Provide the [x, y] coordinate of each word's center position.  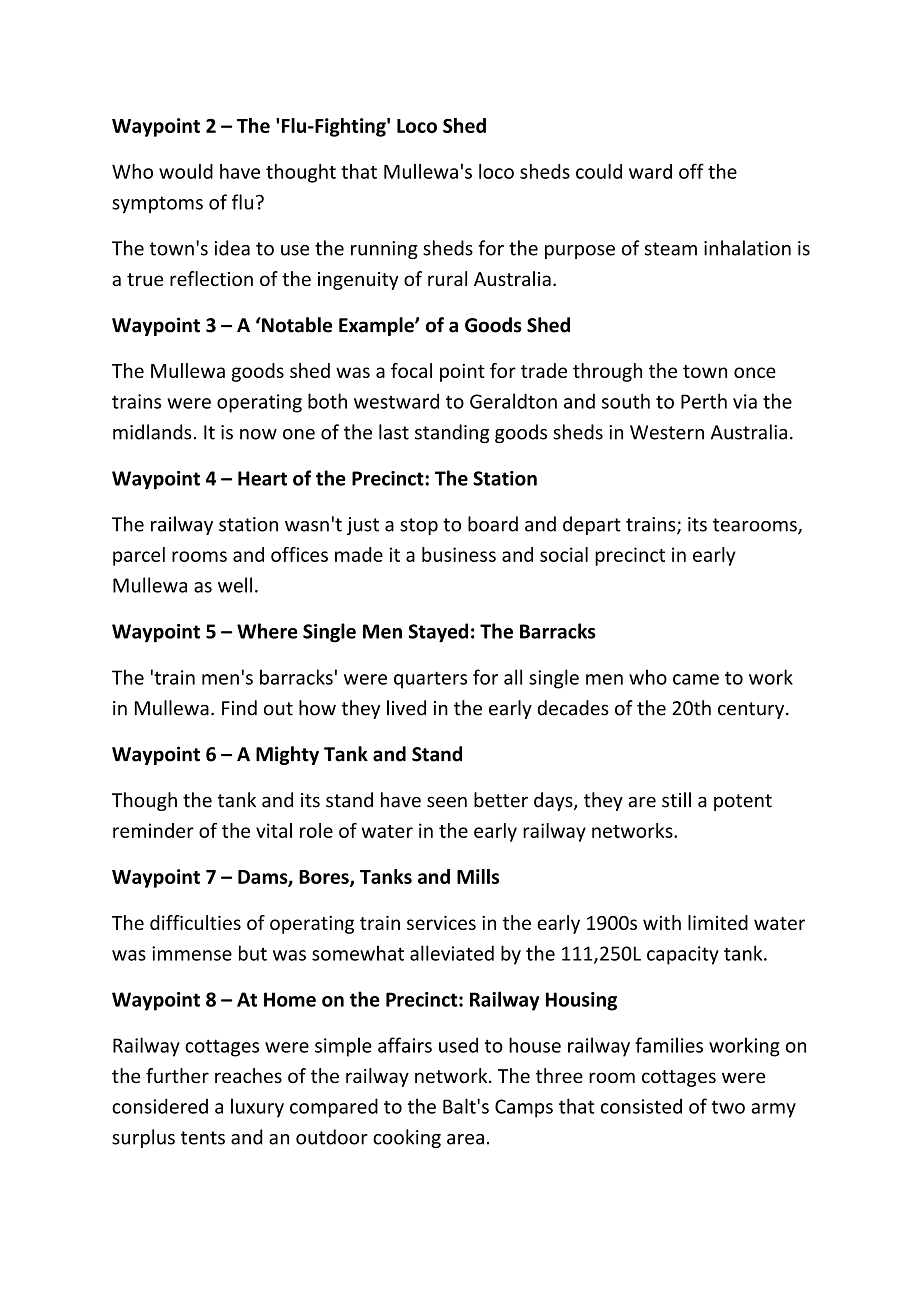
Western [667, 432]
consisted [641, 1106]
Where [267, 631]
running [384, 250]
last [394, 432]
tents [203, 1138]
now [258, 434]
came [696, 679]
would [186, 171]
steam [670, 249]
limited [718, 922]
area [465, 1139]
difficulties [195, 922]
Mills [478, 876]
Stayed [438, 633]
